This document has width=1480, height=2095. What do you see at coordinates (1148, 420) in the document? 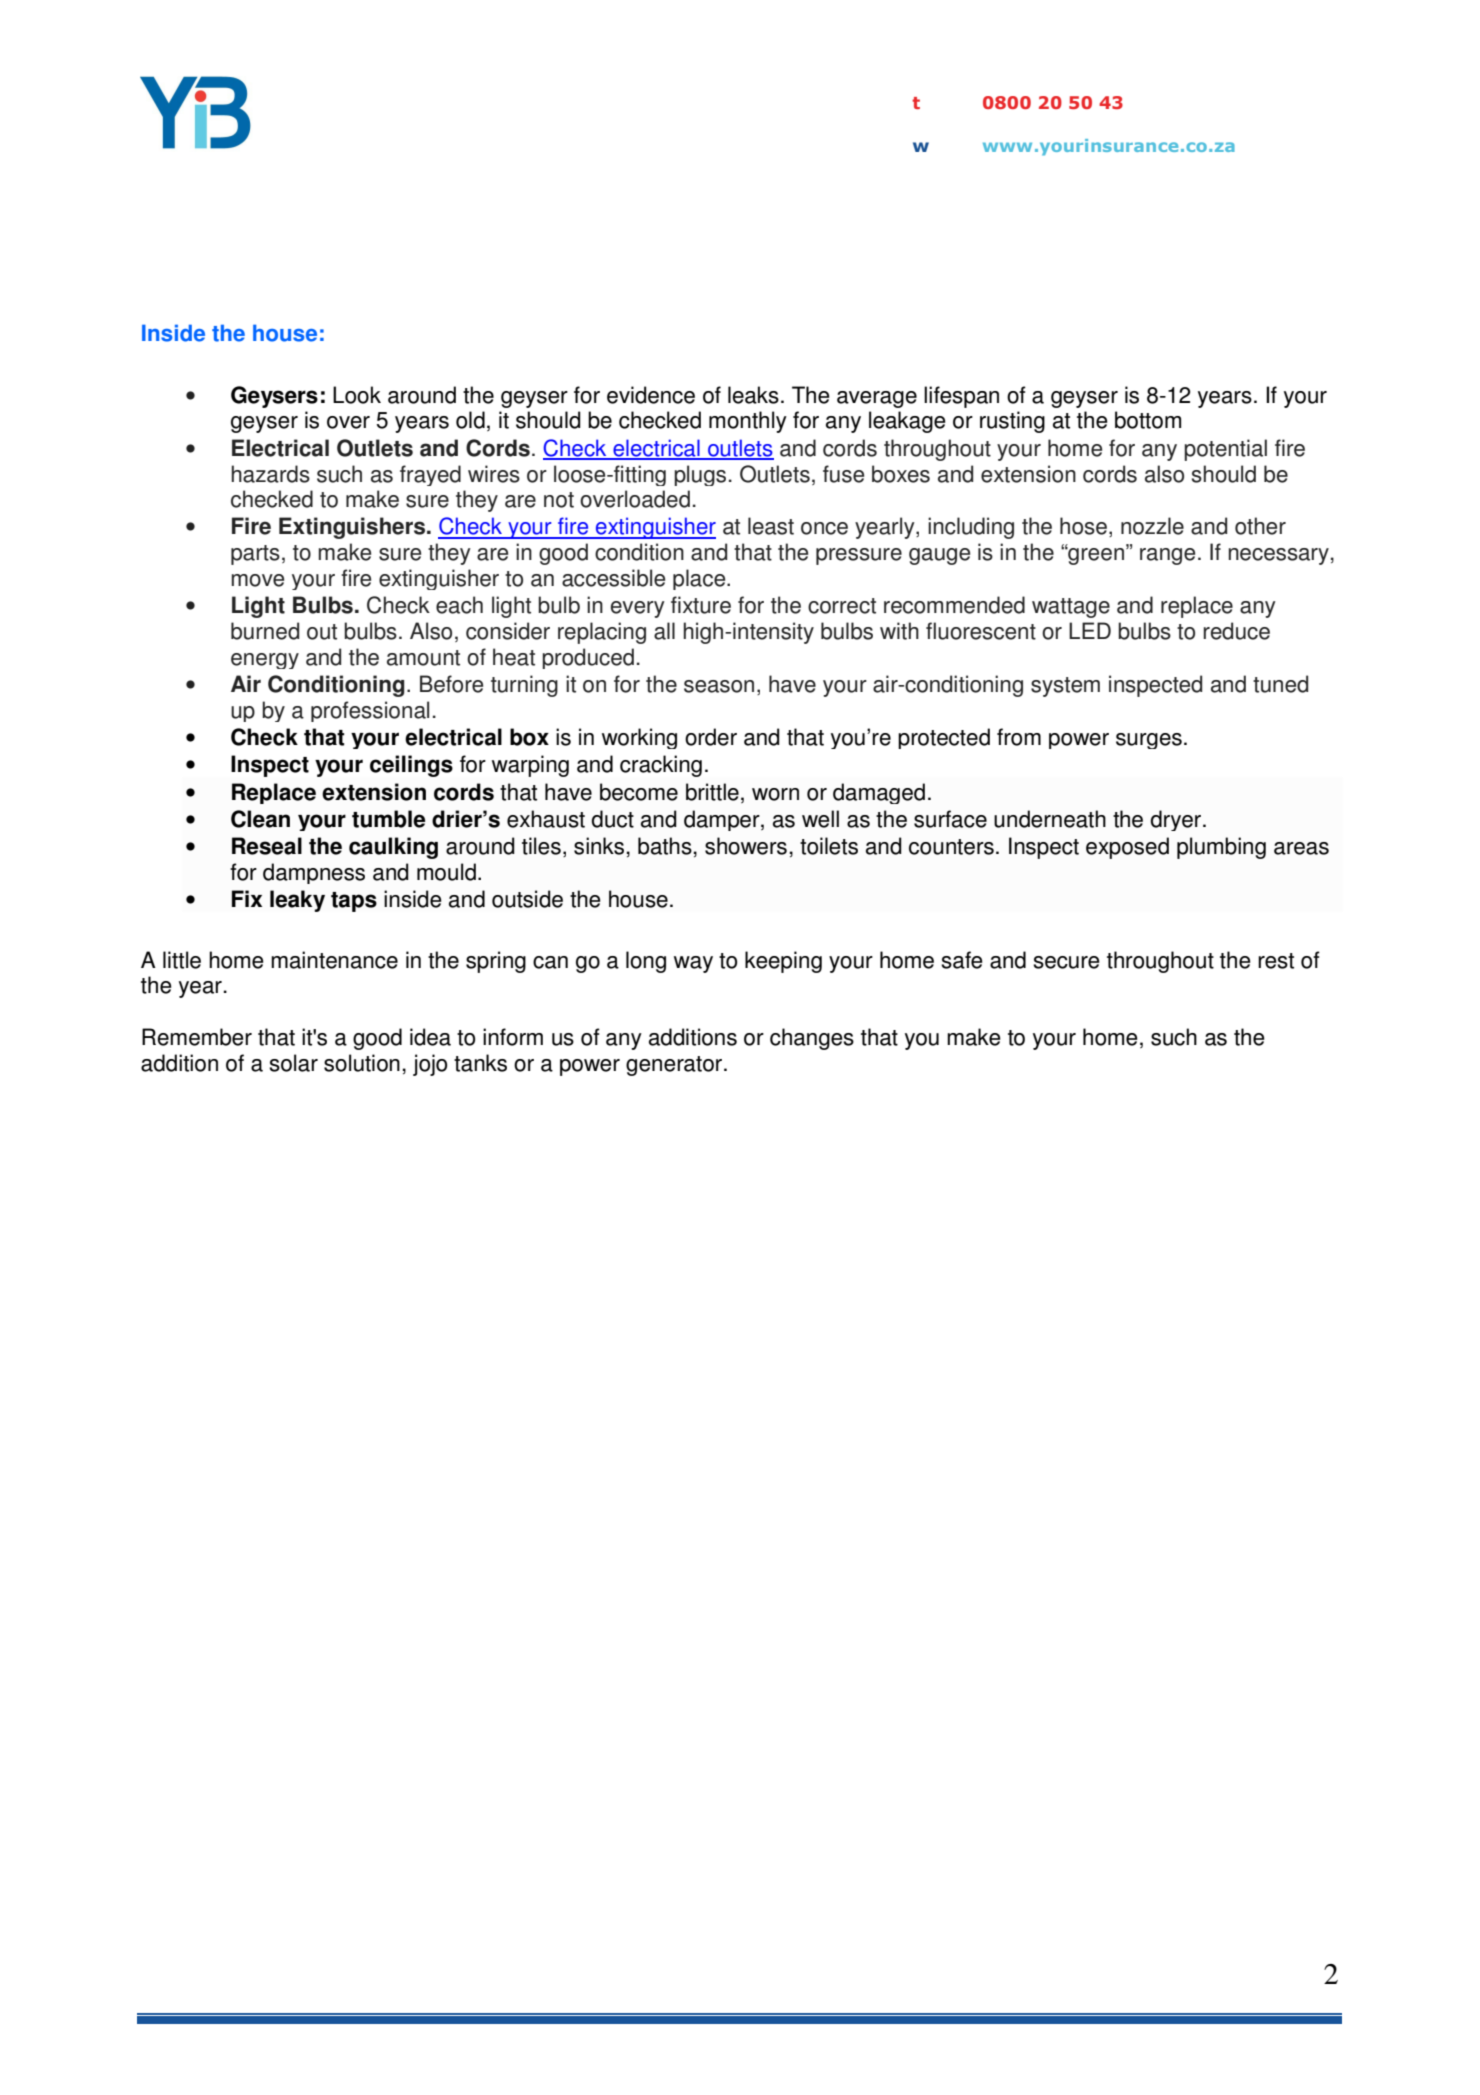
I see `bottom` at bounding box center [1148, 420].
